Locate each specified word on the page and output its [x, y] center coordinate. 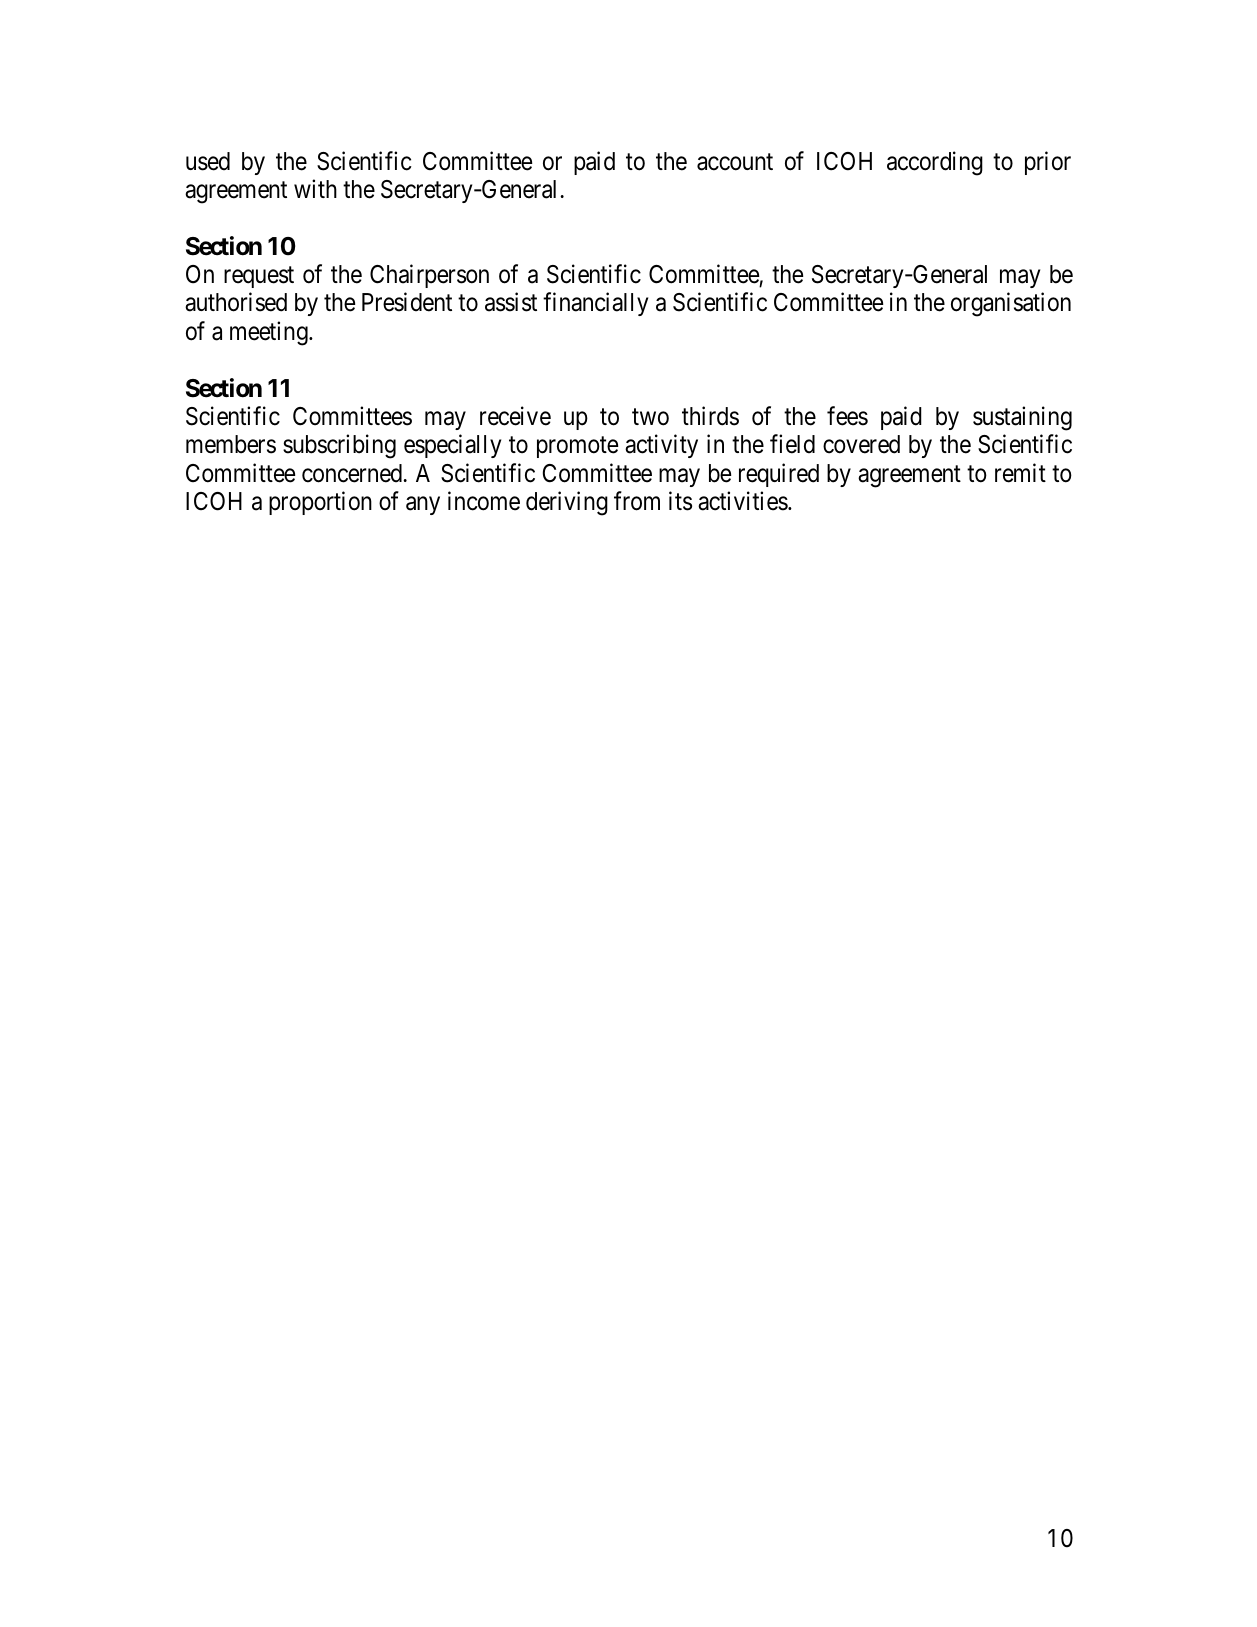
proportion [320, 503]
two [650, 417]
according [935, 163]
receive [515, 416]
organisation [1011, 305]
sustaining [1022, 418]
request [259, 277]
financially [595, 304]
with [315, 188]
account [735, 162]
